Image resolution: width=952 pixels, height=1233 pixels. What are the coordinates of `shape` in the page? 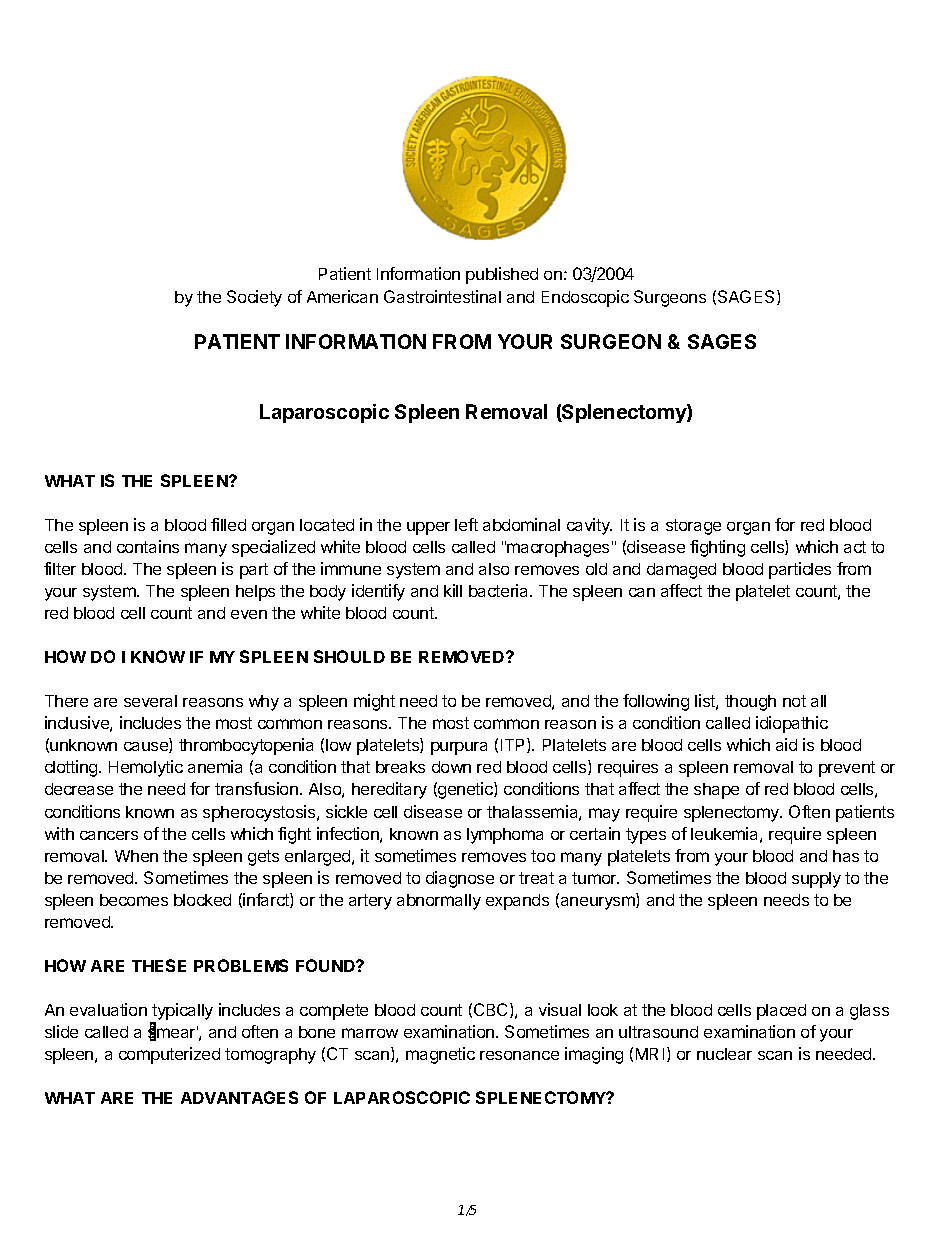 It's located at (716, 791).
